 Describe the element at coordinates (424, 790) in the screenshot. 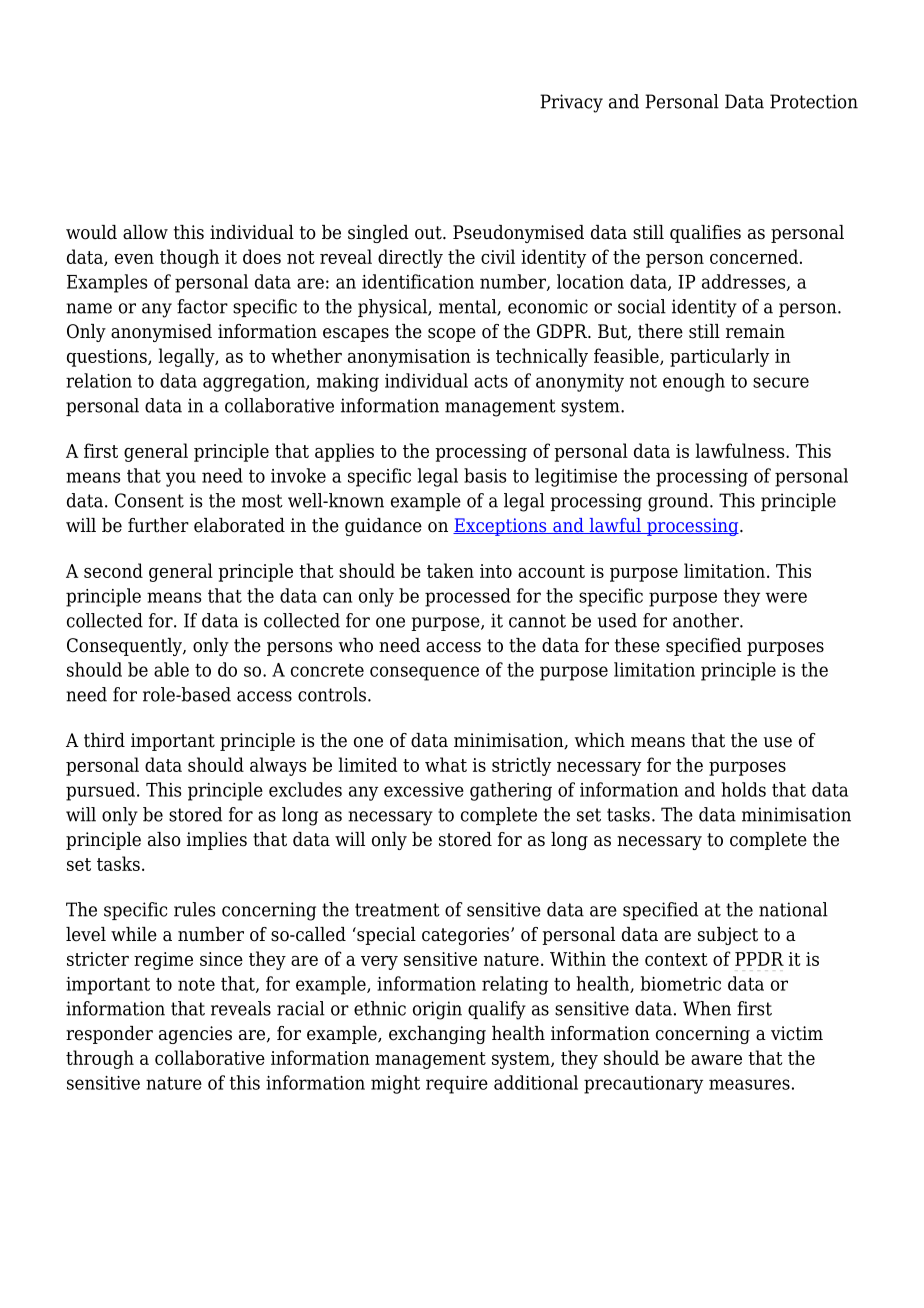

I see `excessive` at that location.
